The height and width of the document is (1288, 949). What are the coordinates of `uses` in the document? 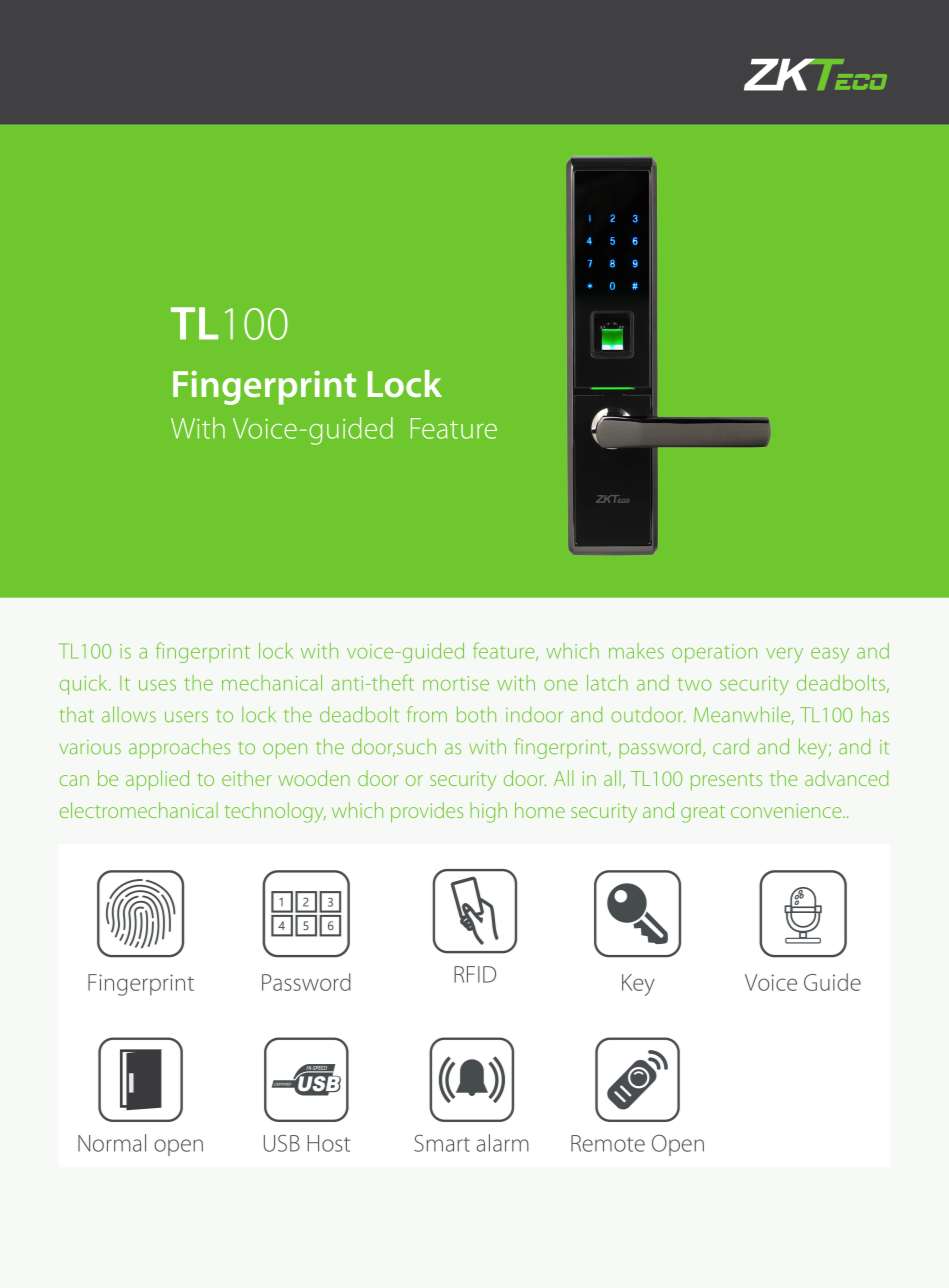 It's located at (157, 685).
